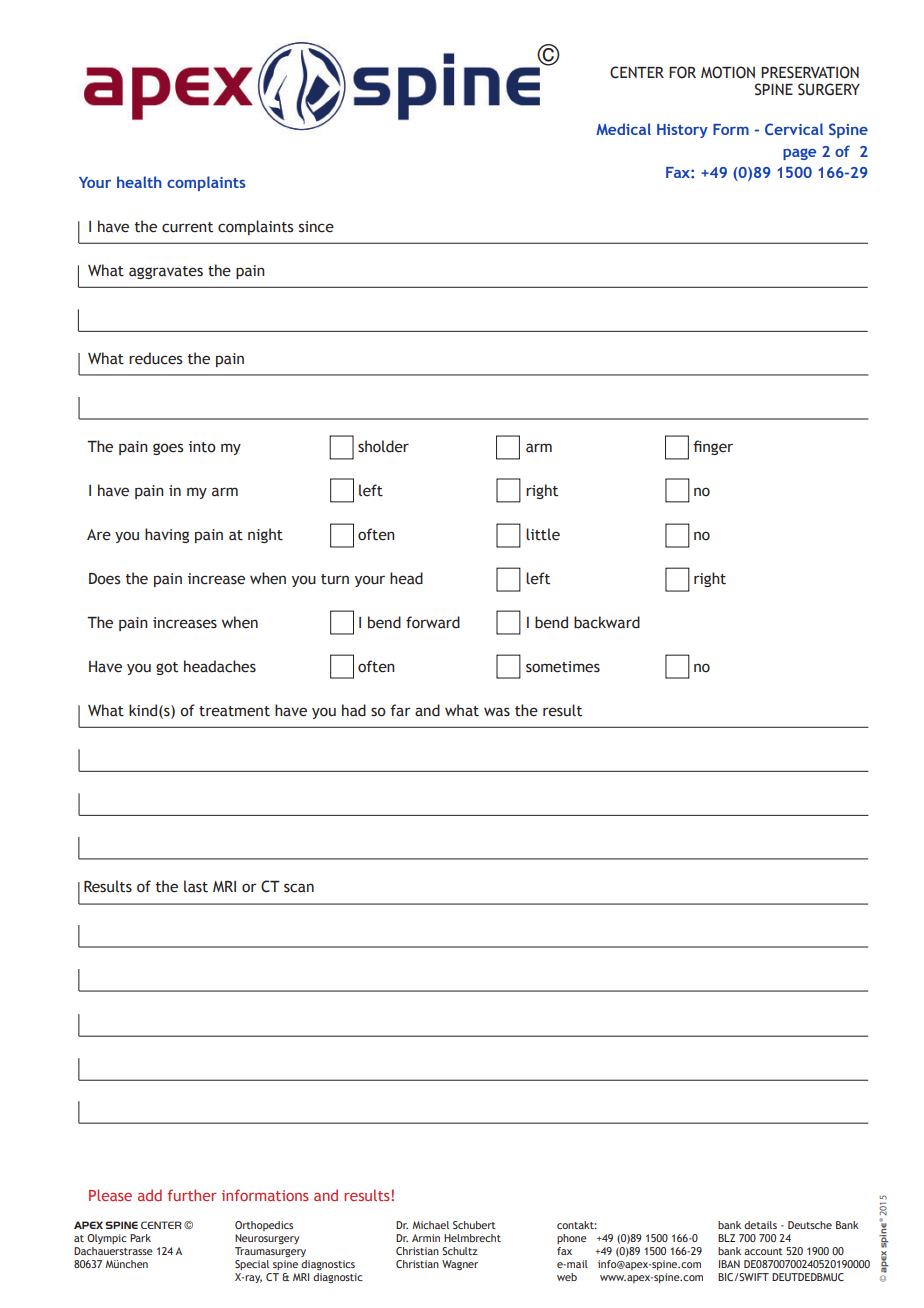 The image size is (924, 1308). What do you see at coordinates (607, 622) in the image?
I see `backward` at bounding box center [607, 622].
